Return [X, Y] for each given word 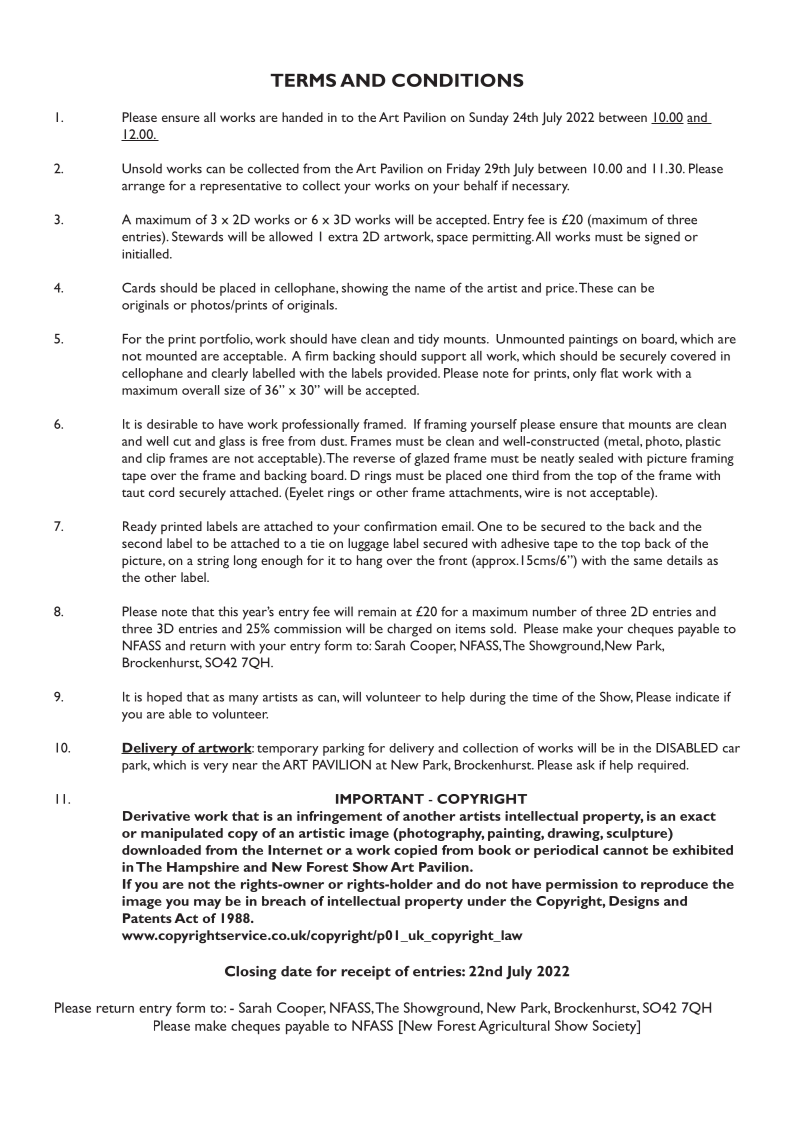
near [245, 766]
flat [609, 373]
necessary [540, 189]
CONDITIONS [458, 80]
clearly [230, 374]
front [453, 560]
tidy [428, 340]
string [213, 562]
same [648, 561]
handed [302, 117]
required [663, 766]
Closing [250, 973]
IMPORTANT [380, 799]
